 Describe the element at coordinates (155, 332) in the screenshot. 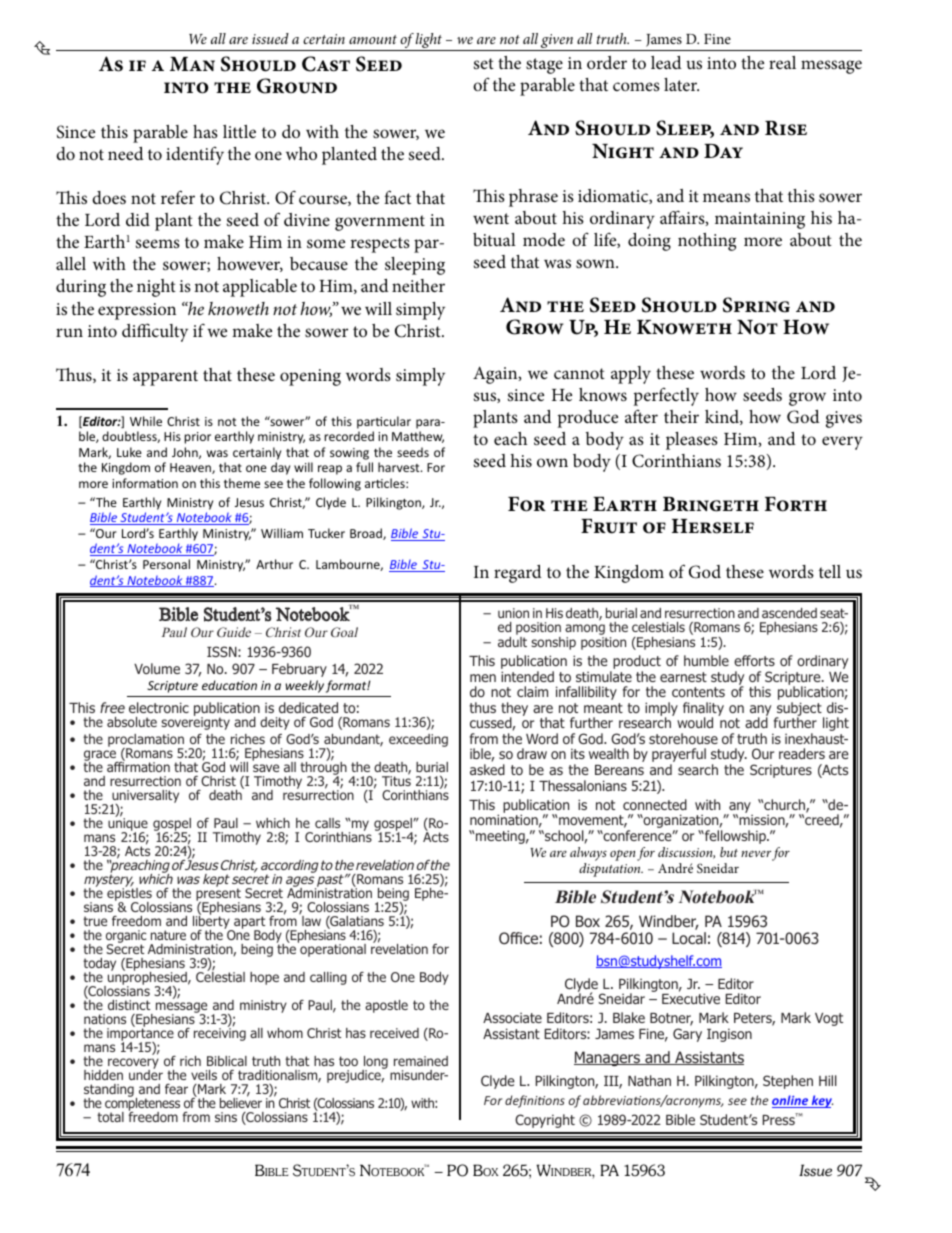

I see `difficulty` at that location.
